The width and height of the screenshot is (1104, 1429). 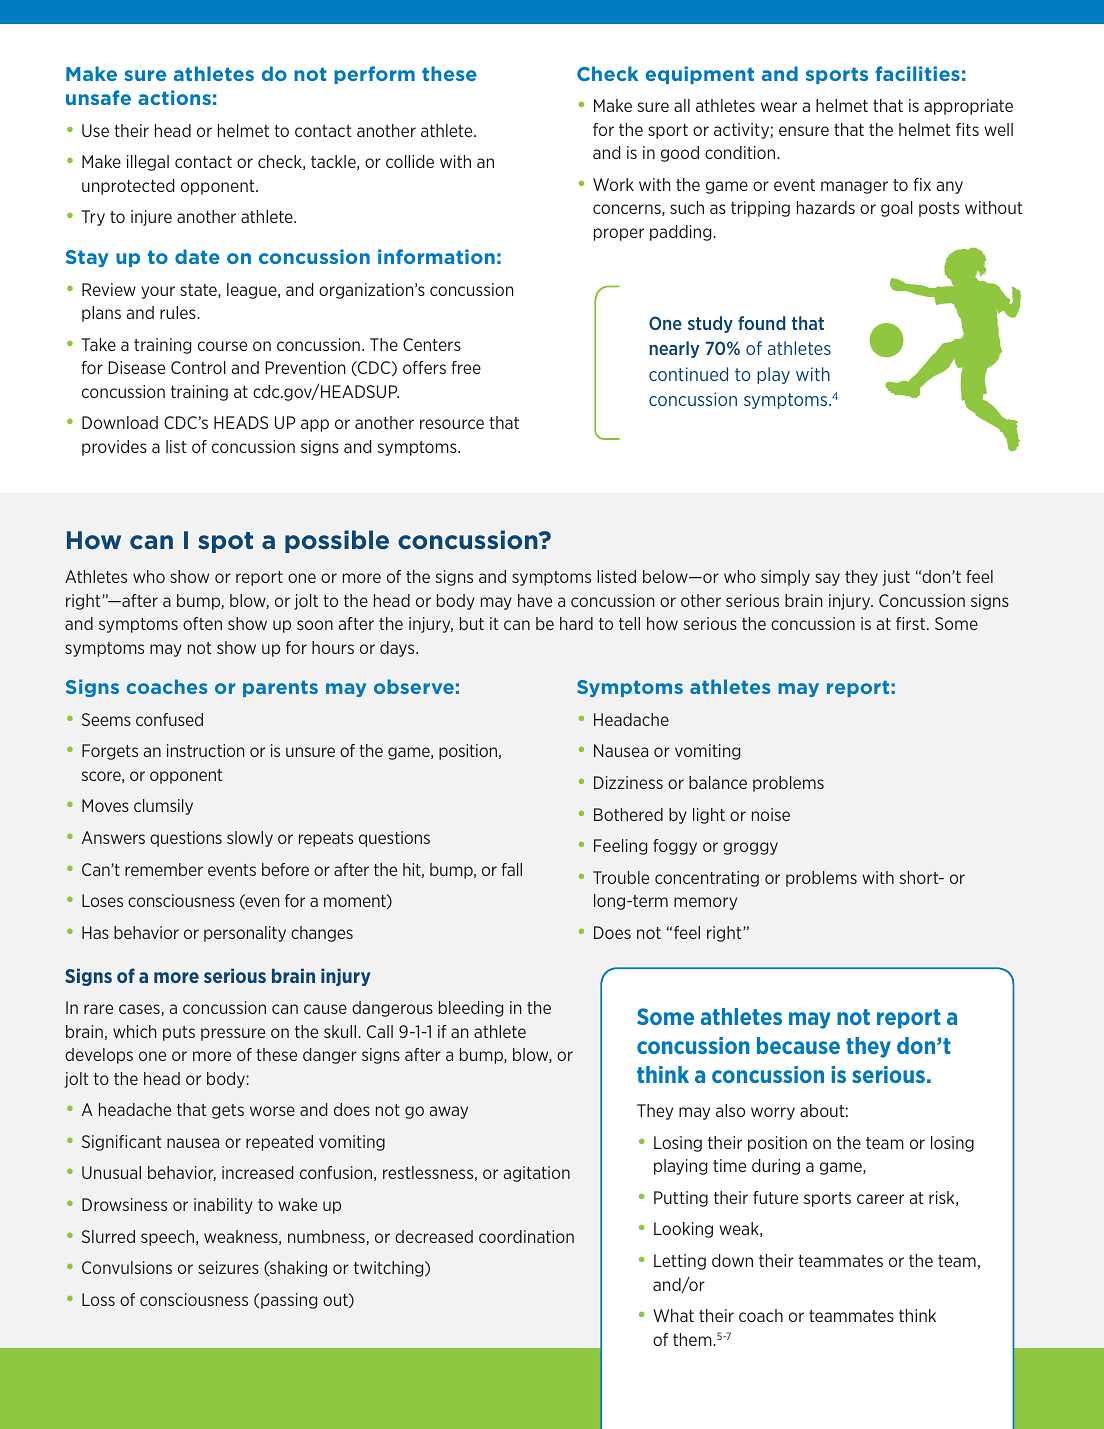 I want to click on facilities, so click(x=917, y=73).
